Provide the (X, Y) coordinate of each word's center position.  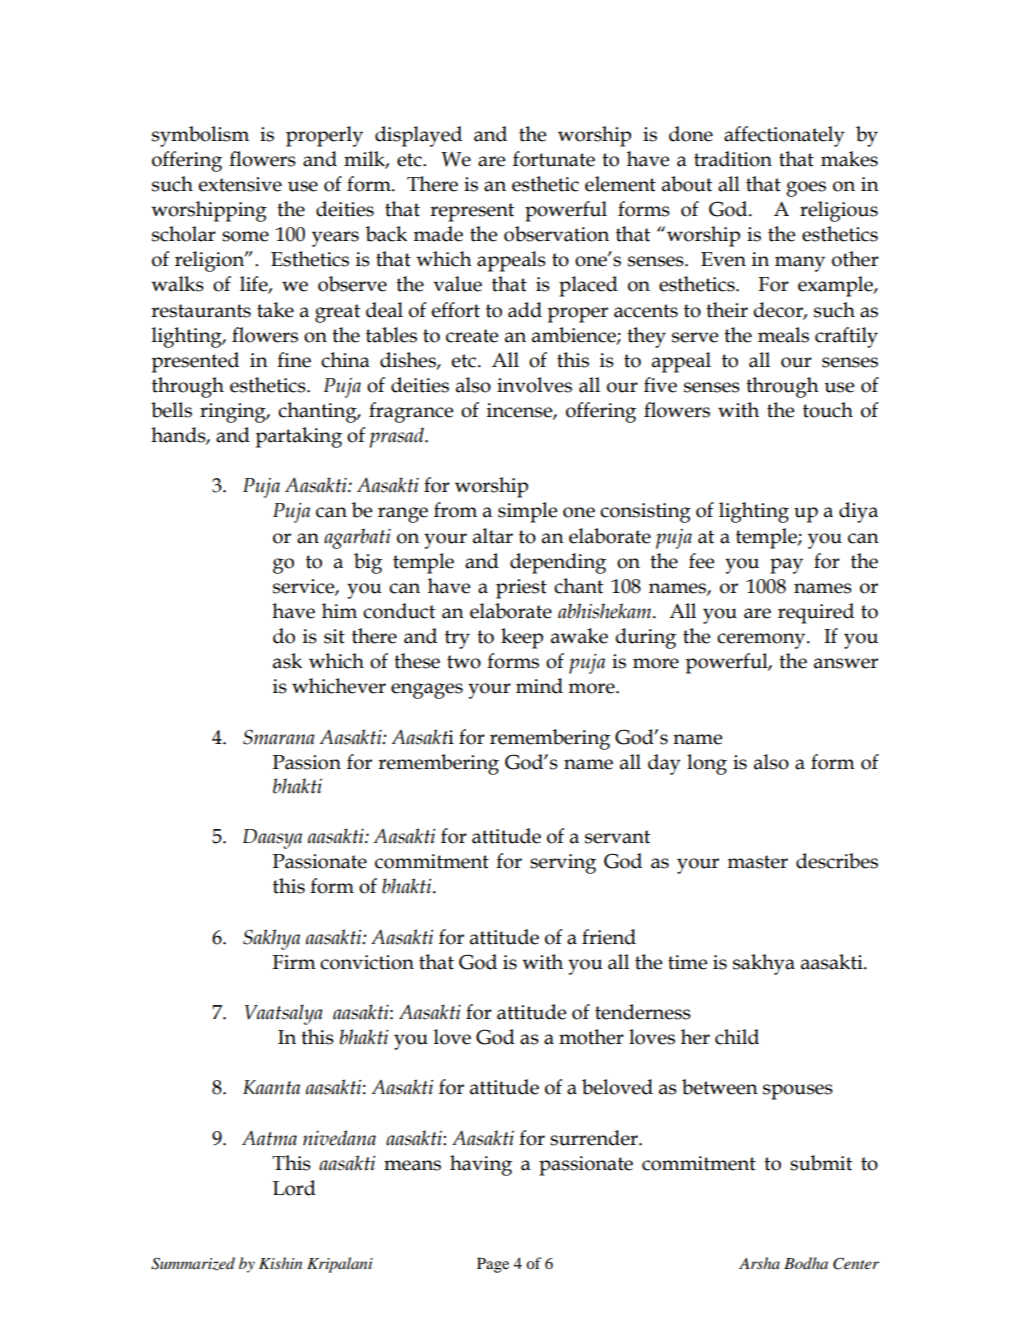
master (757, 862)
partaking (298, 437)
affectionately (784, 136)
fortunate (554, 159)
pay (786, 566)
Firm (294, 962)
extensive (240, 184)
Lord (294, 1188)
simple (527, 512)
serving (563, 864)
